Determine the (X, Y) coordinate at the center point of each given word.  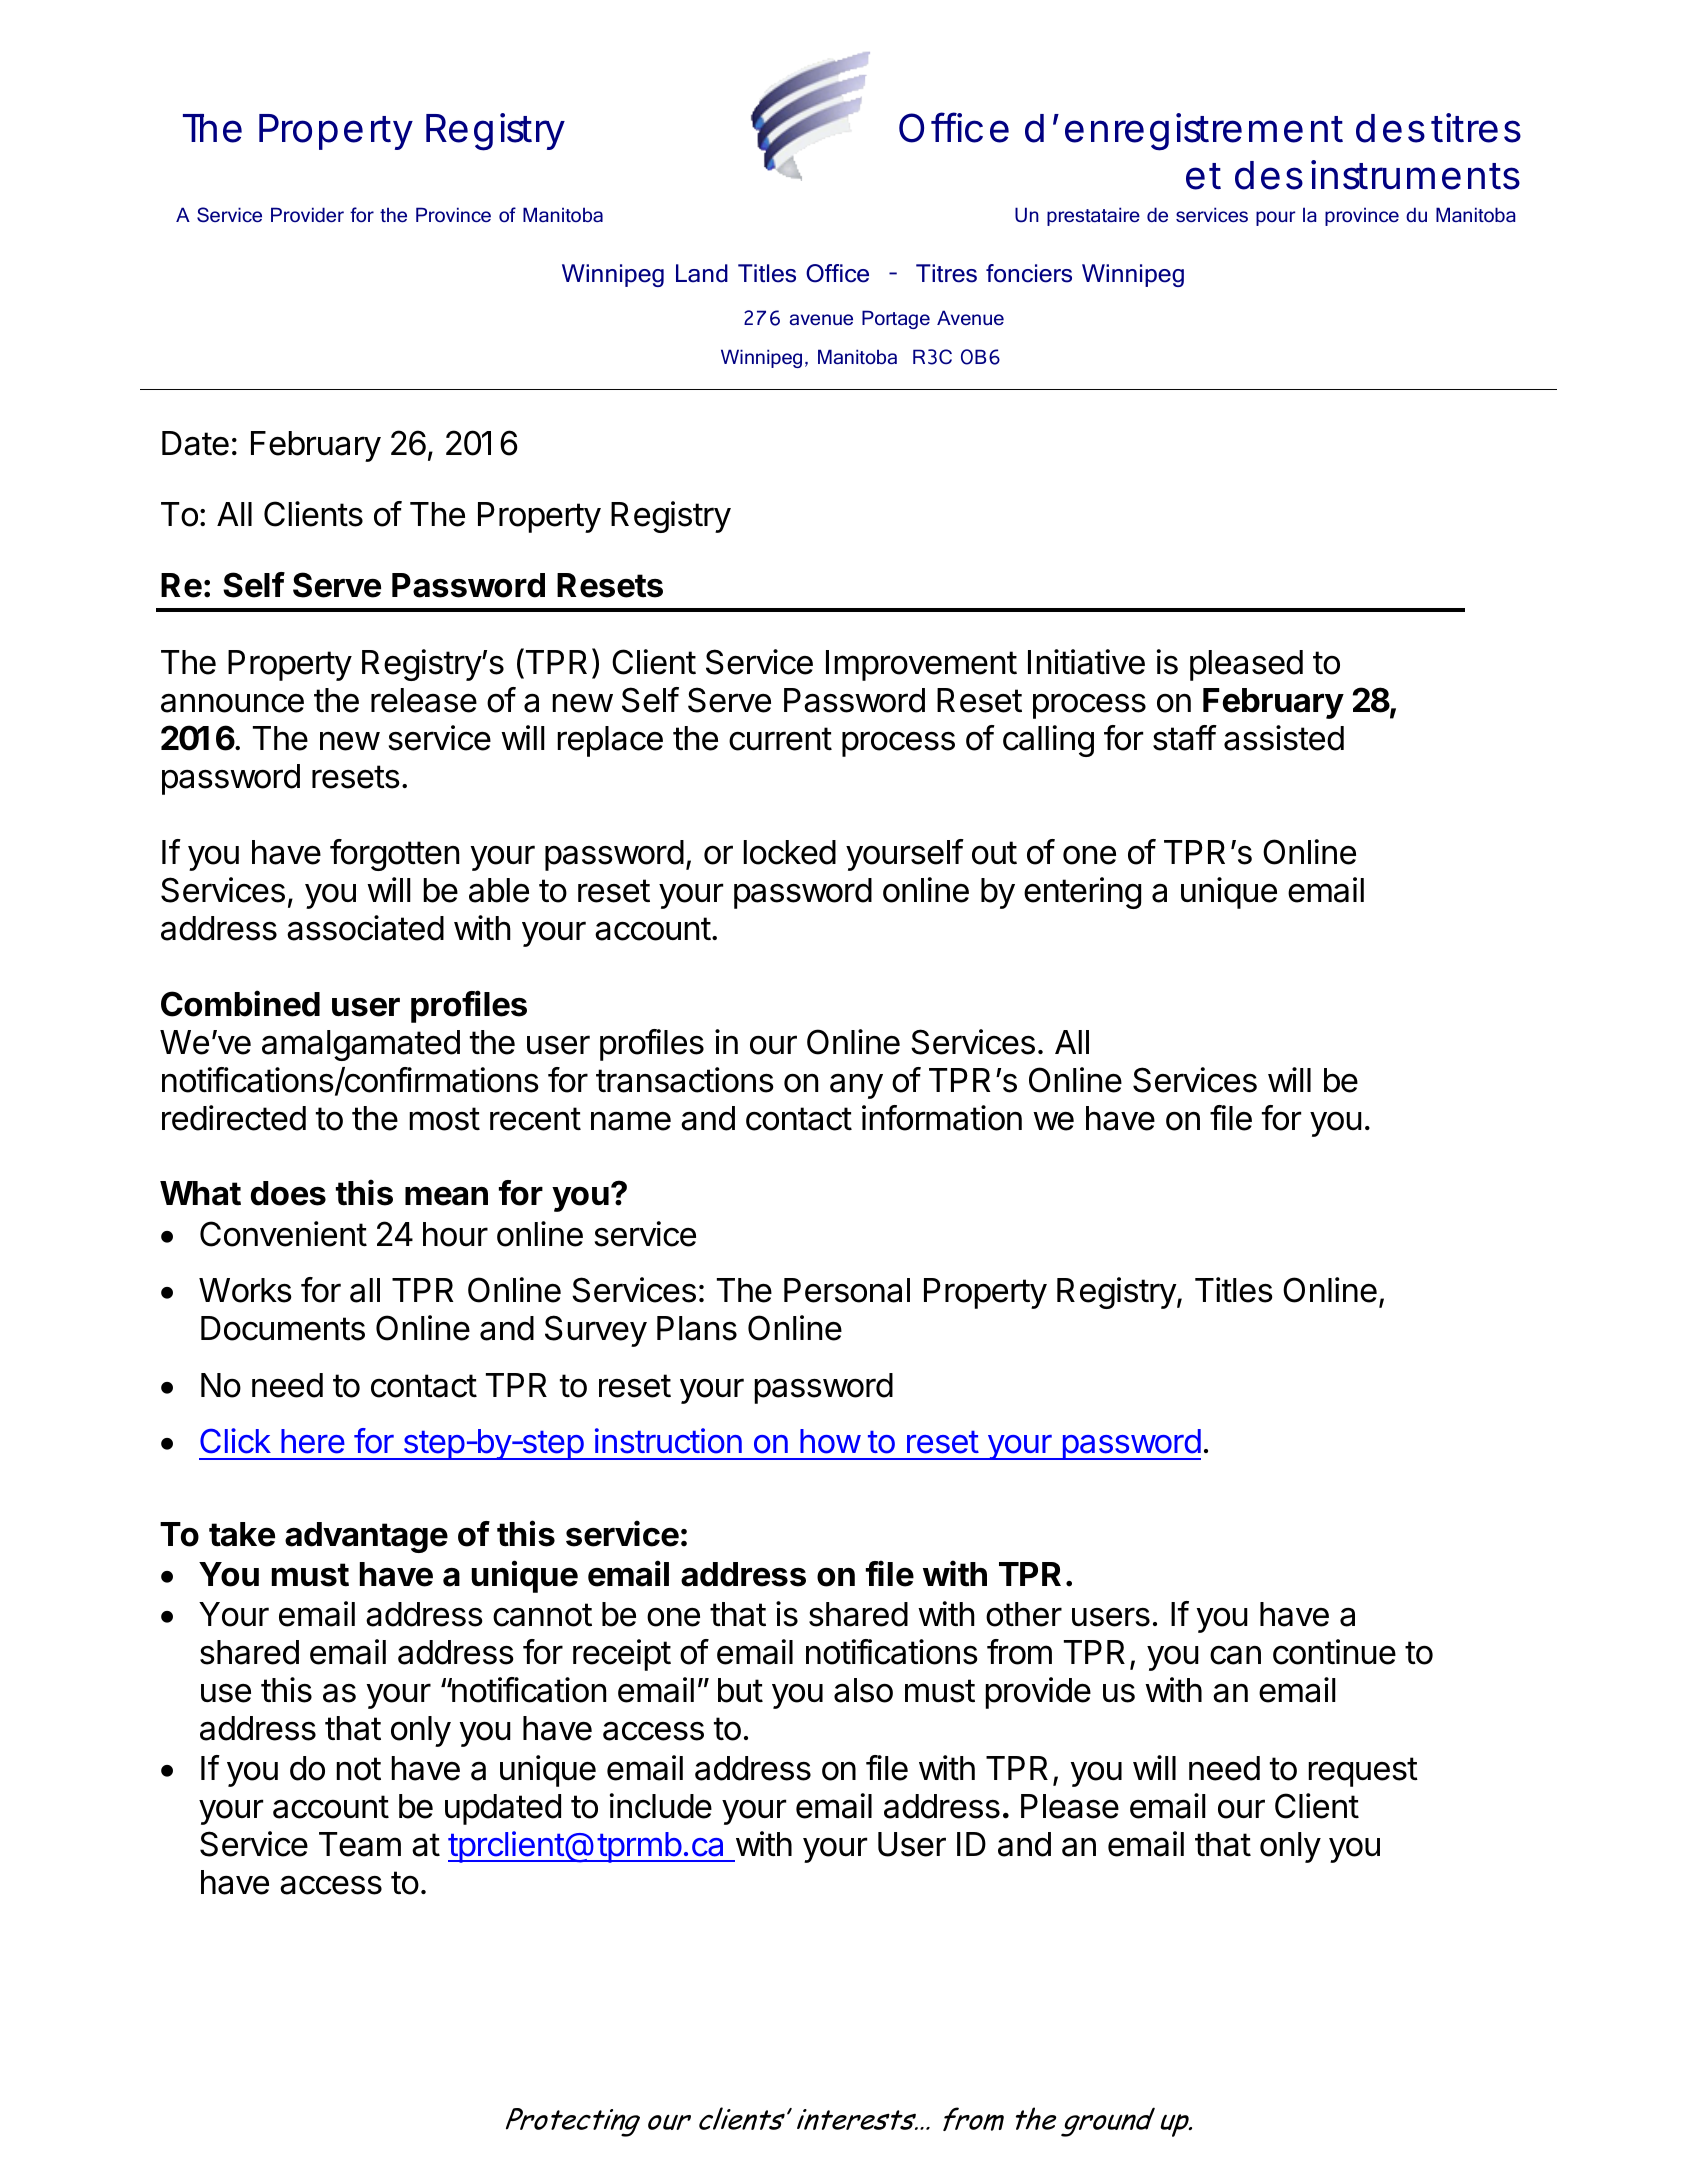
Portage (896, 319)
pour (1275, 218)
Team (360, 1844)
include (661, 1806)
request (1363, 1772)
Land (702, 273)
